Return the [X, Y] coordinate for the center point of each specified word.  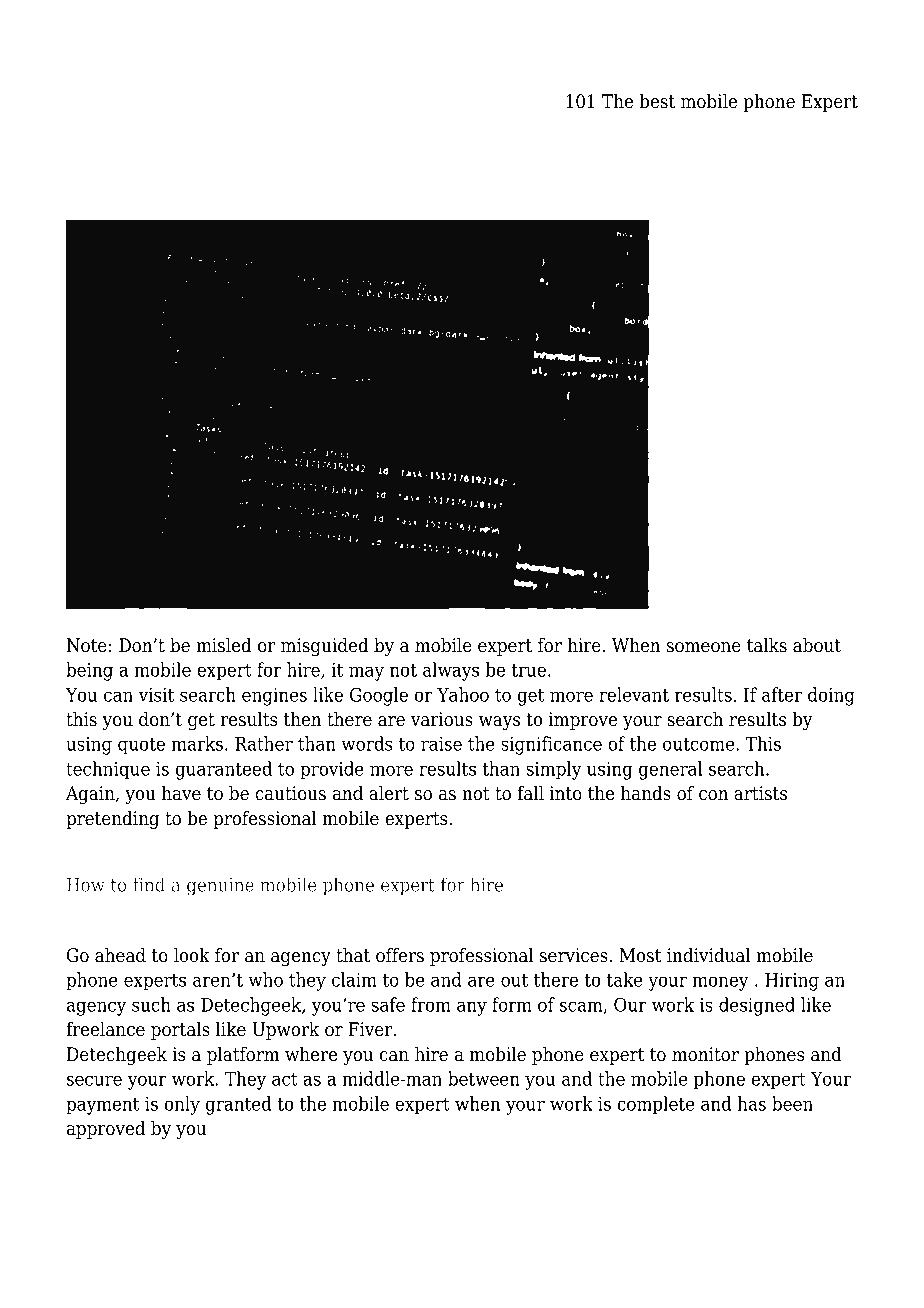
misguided [325, 647]
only [182, 1105]
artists [760, 793]
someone [704, 647]
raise [441, 744]
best [657, 101]
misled [224, 645]
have [181, 793]
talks [767, 645]
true [528, 670]
